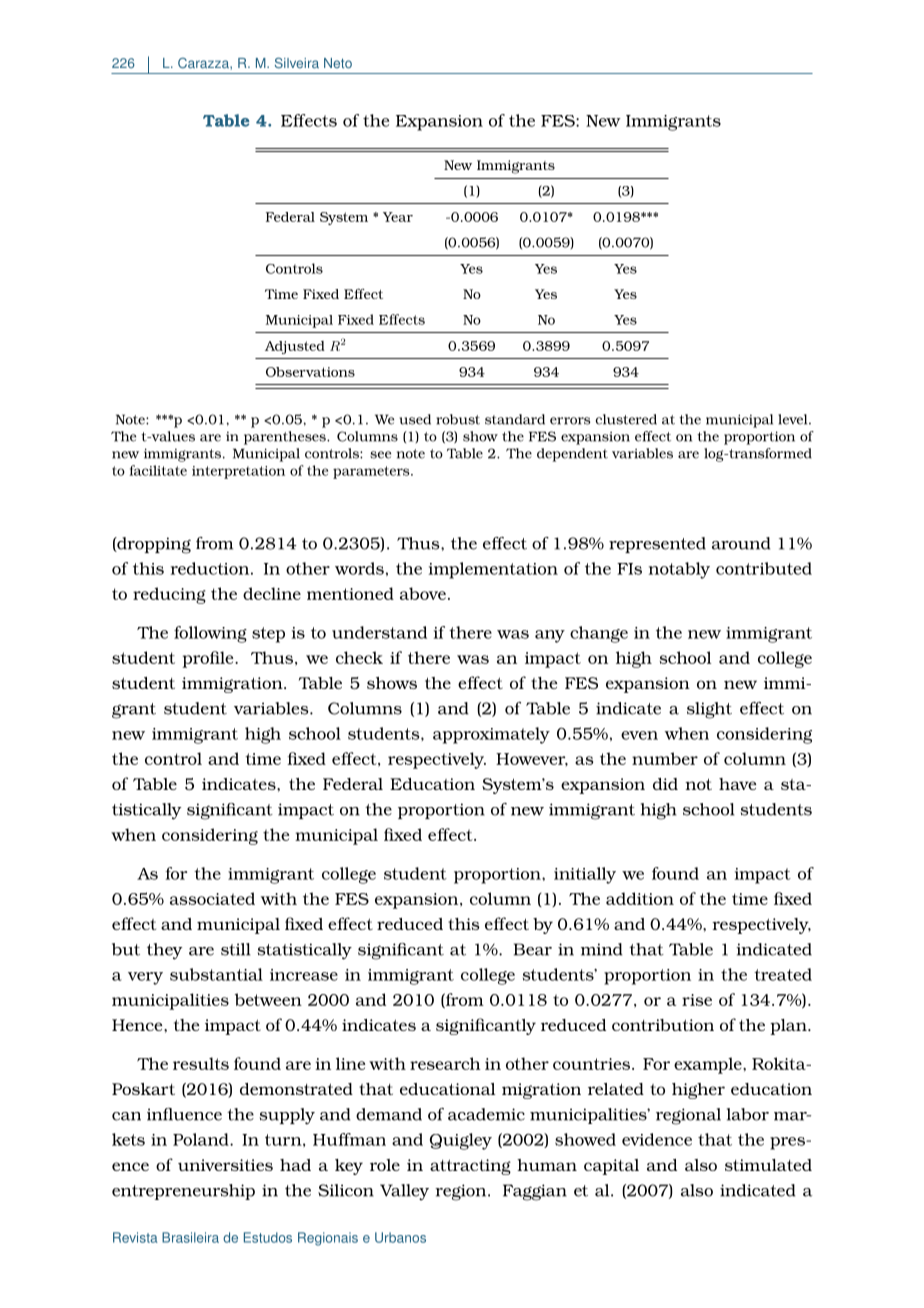  I want to click on Bear, so click(533, 949).
